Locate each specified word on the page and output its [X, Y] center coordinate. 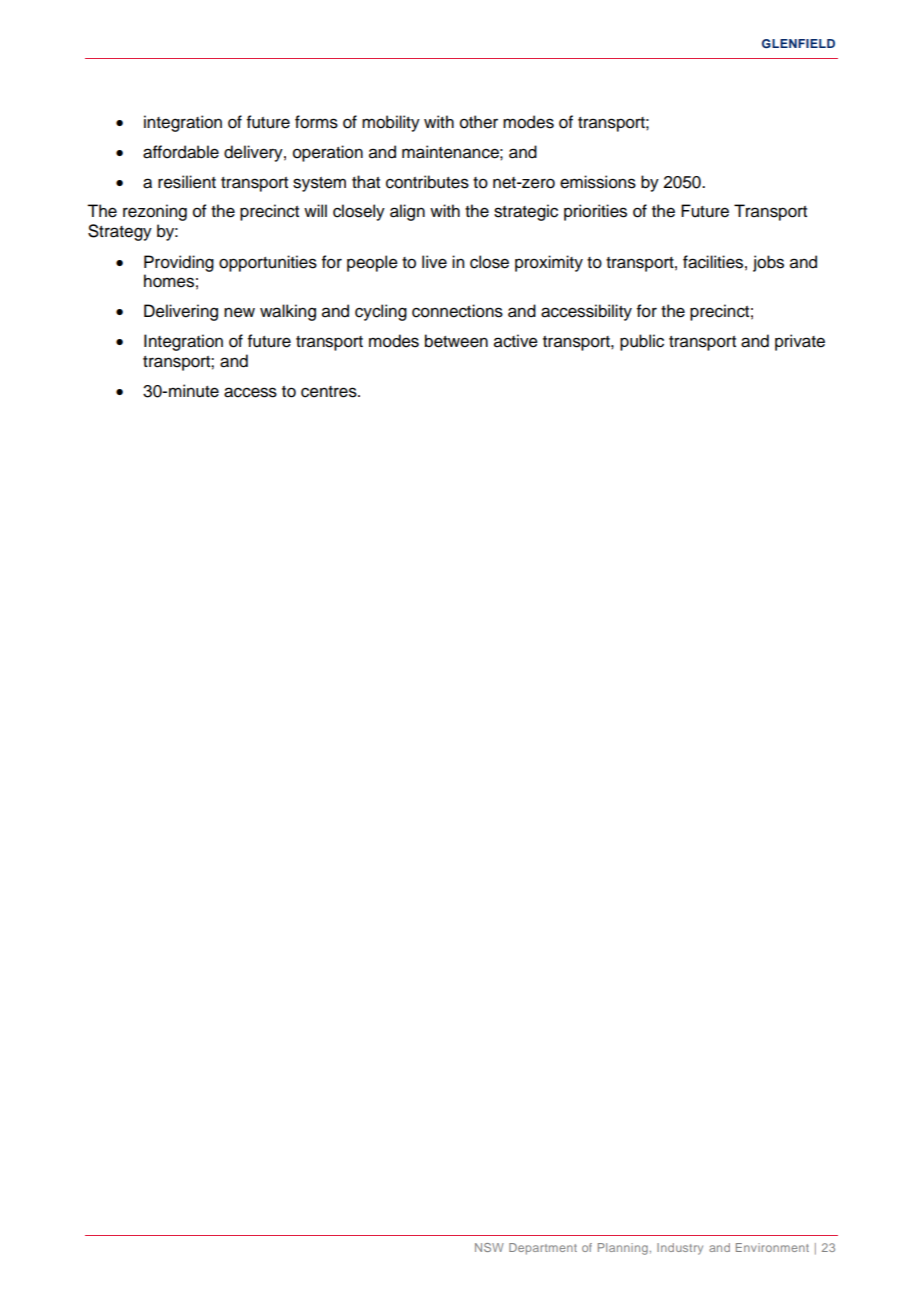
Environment [772, 1247]
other [479, 122]
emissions [598, 182]
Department [543, 1249]
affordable [181, 152]
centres [330, 392]
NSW [489, 1247]
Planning [623, 1249]
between [456, 341]
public [642, 342]
